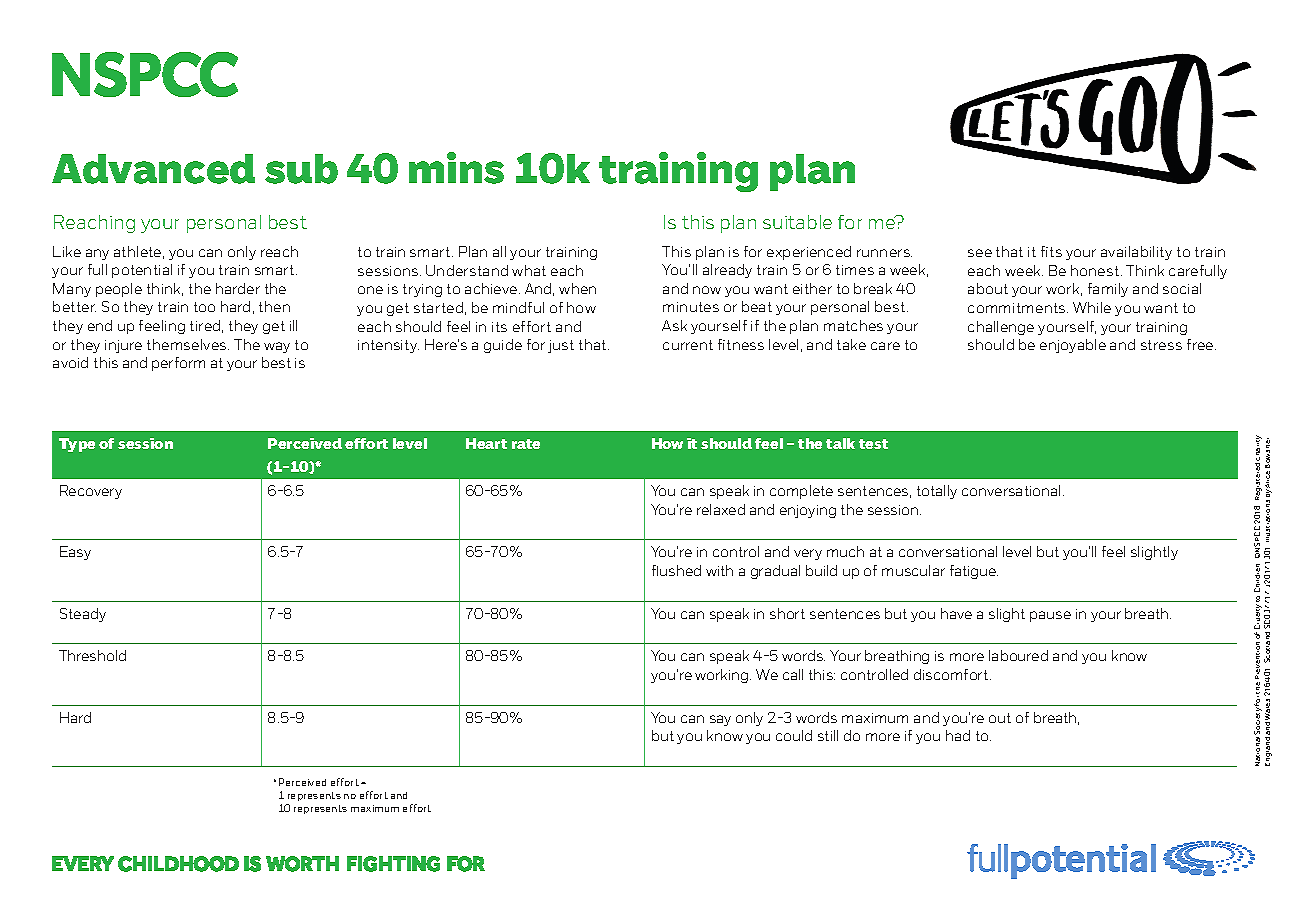 The image size is (1308, 924). What do you see at coordinates (787, 613) in the page?
I see `short` at bounding box center [787, 613].
